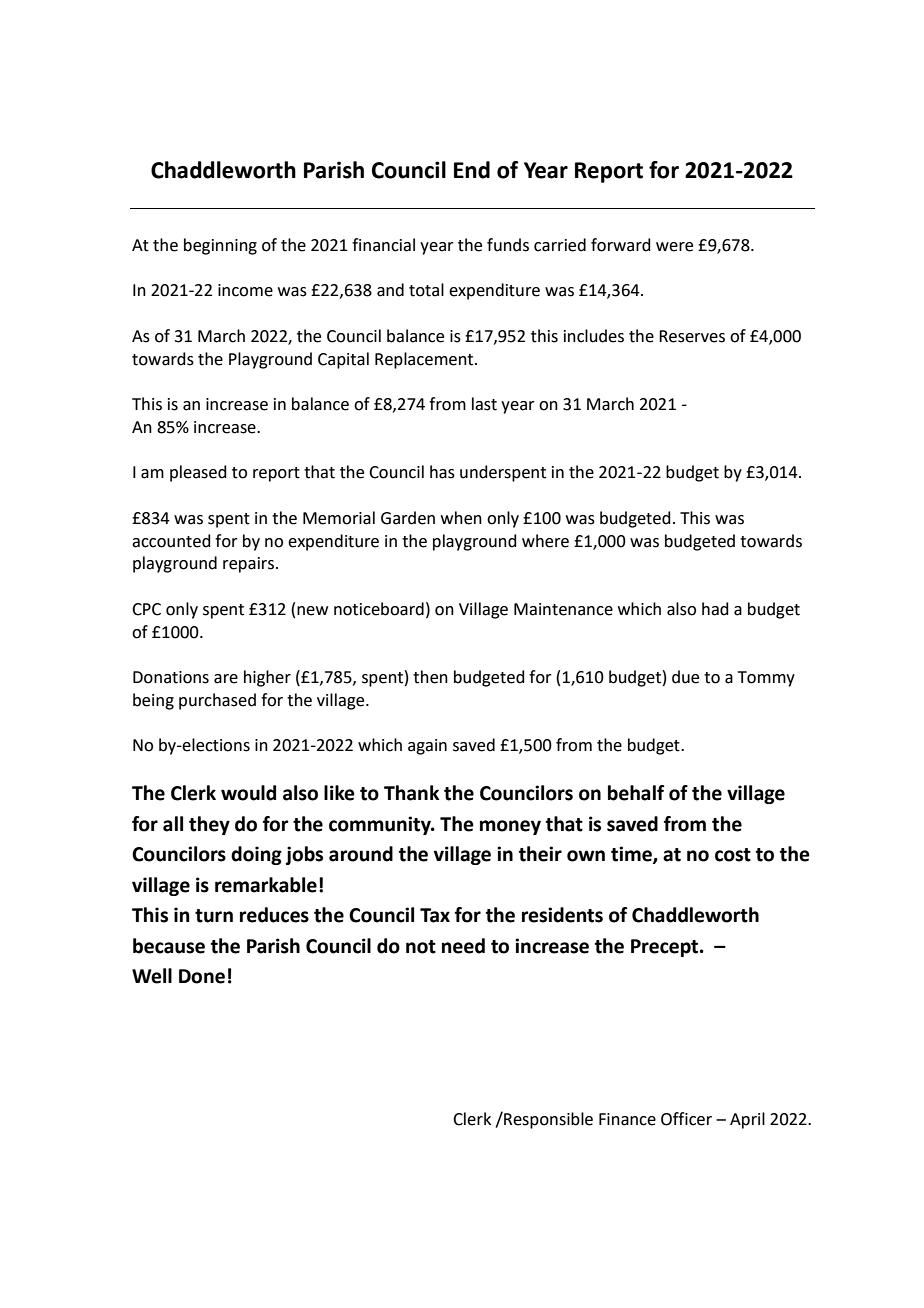 The width and height of the document is (924, 1308). I want to click on cost, so click(733, 855).
